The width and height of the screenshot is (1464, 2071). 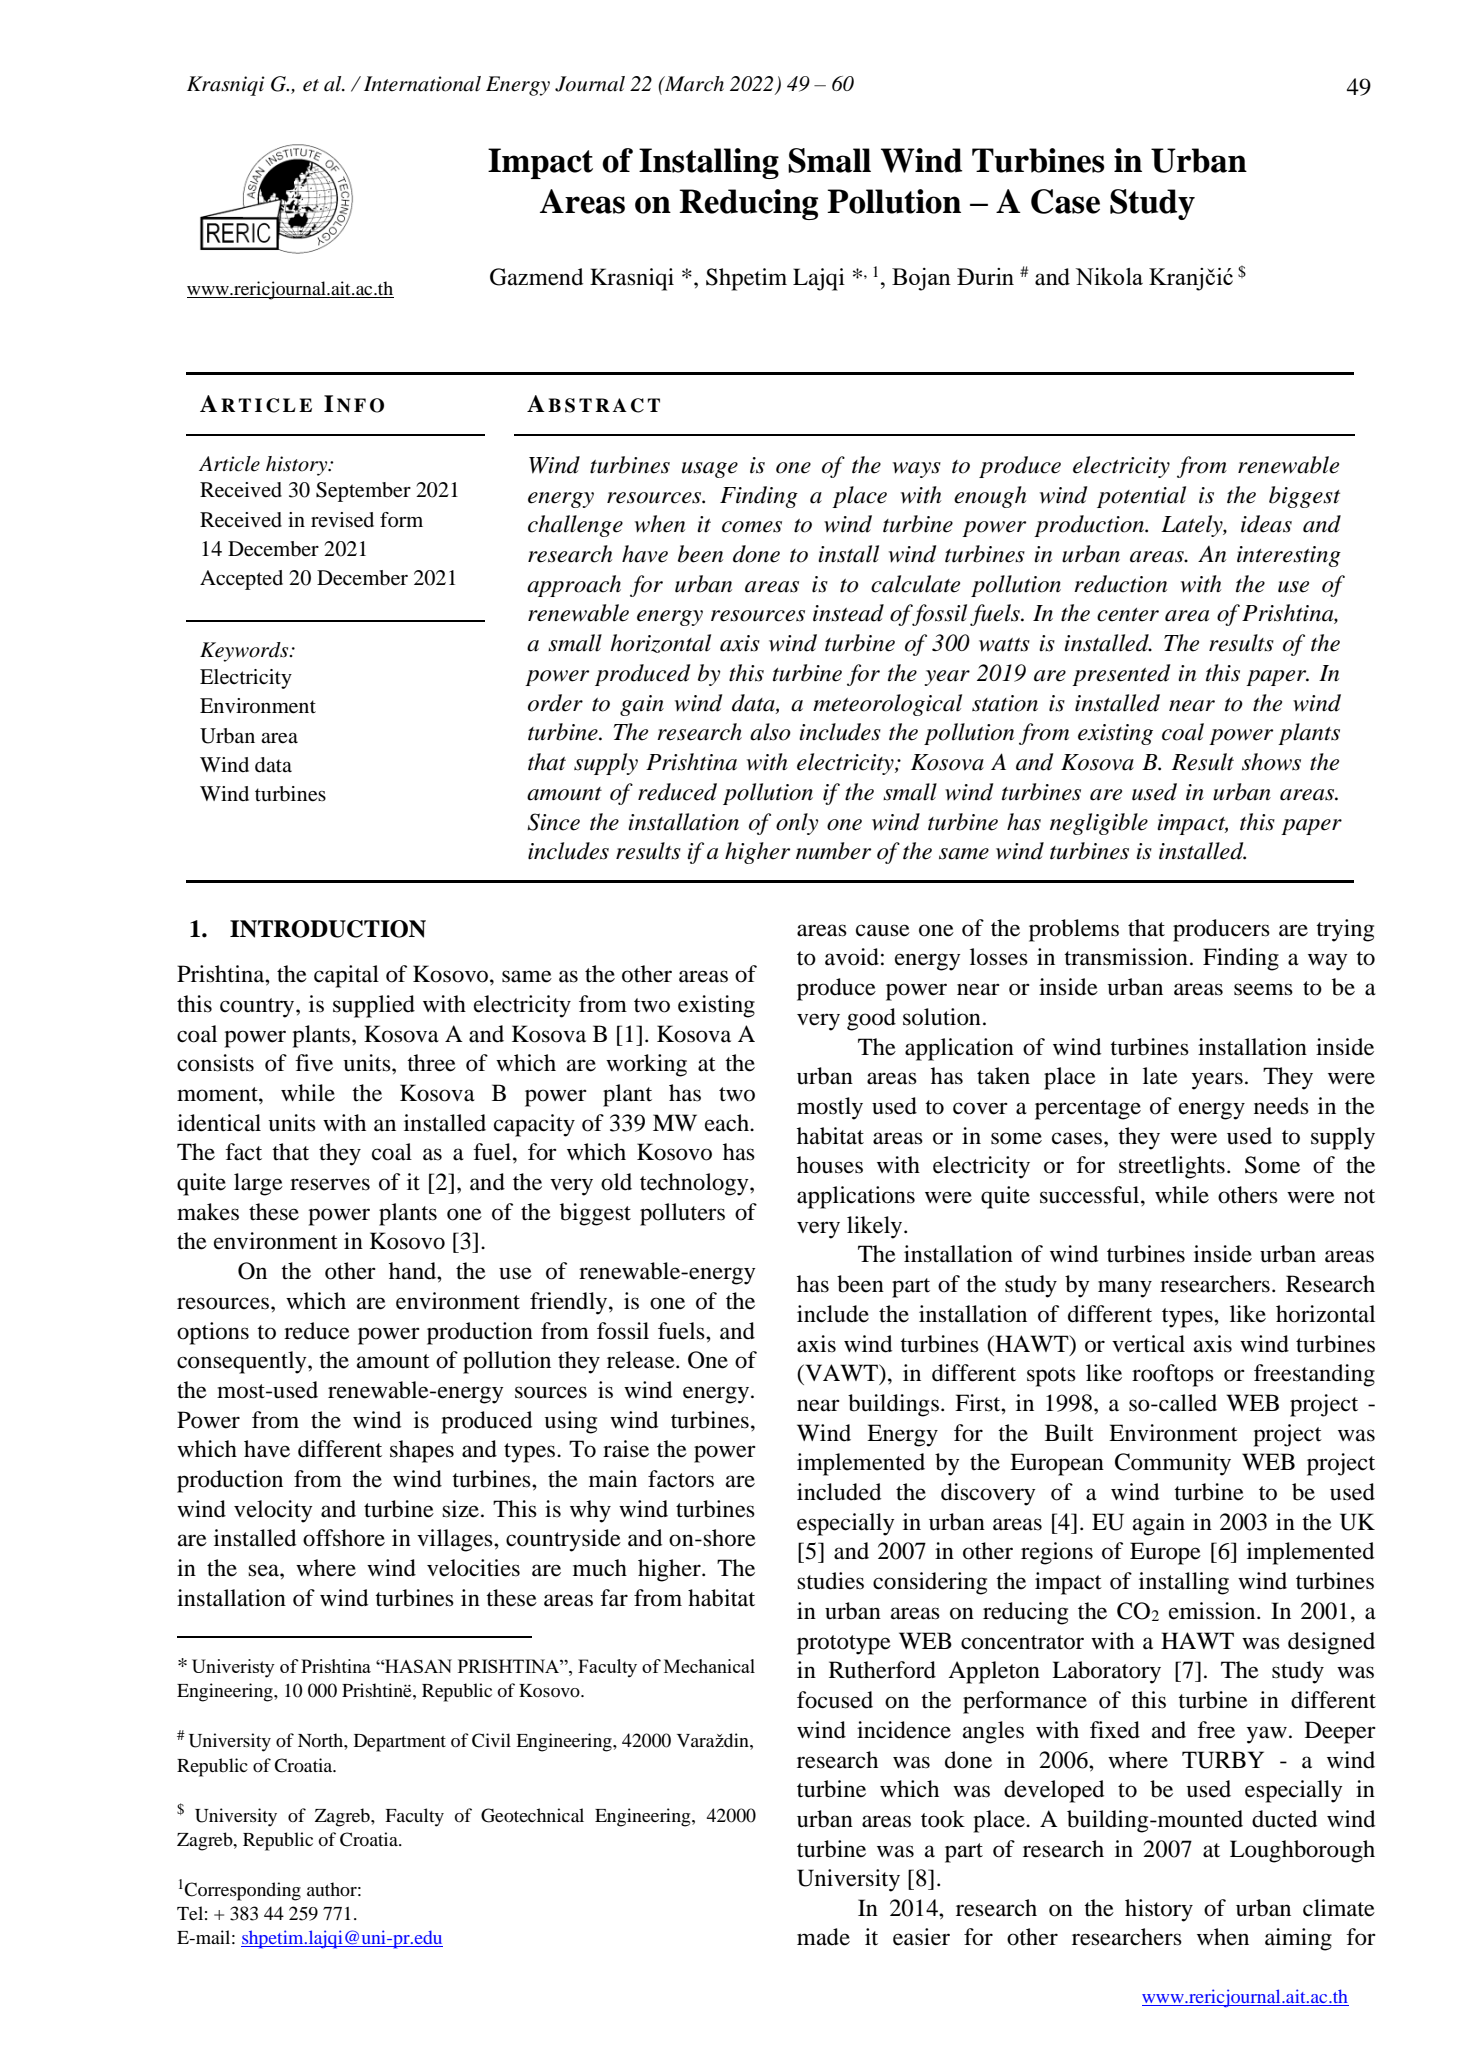 I want to click on seems, so click(x=1263, y=989).
